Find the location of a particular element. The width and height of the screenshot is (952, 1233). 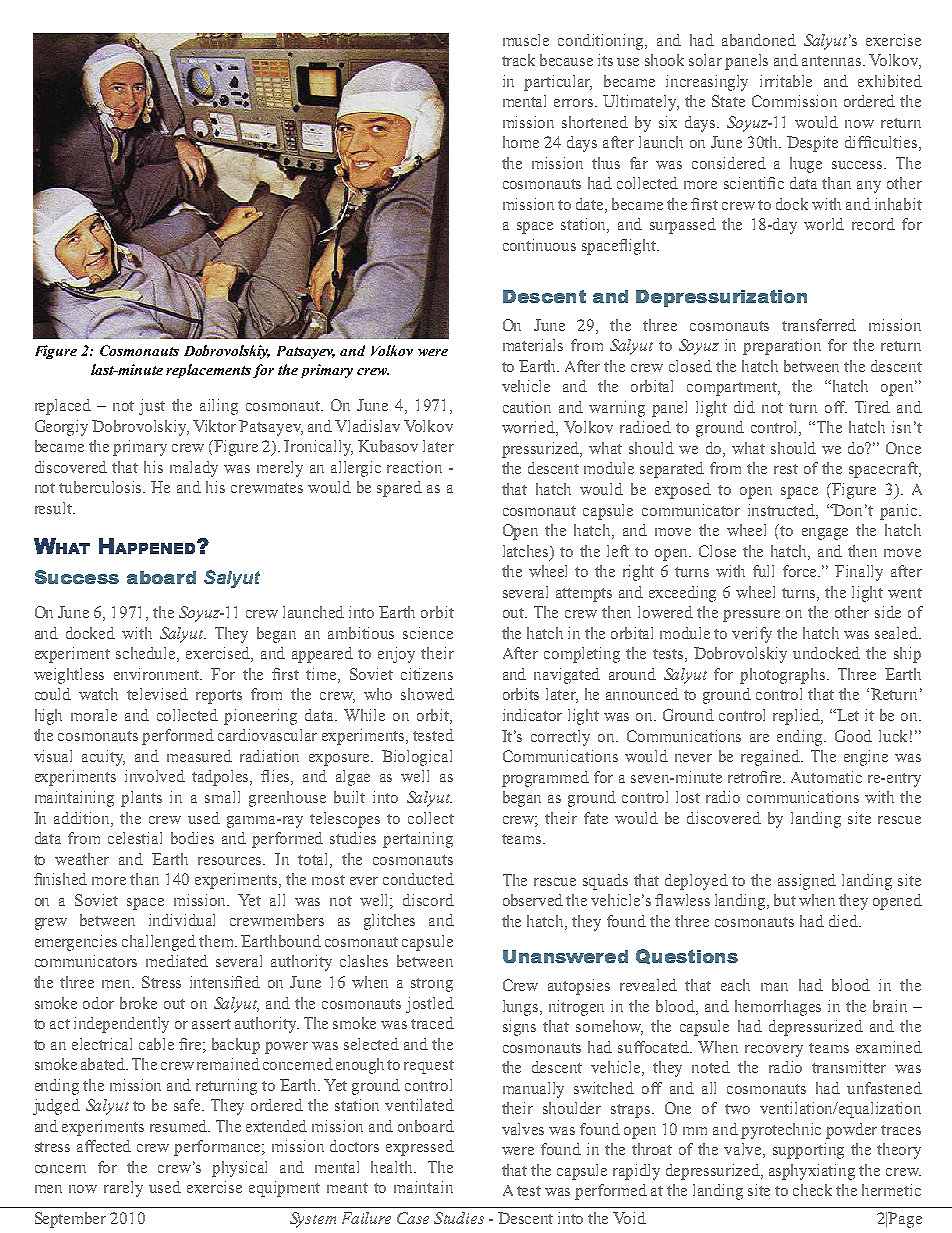

but is located at coordinates (785, 900).
